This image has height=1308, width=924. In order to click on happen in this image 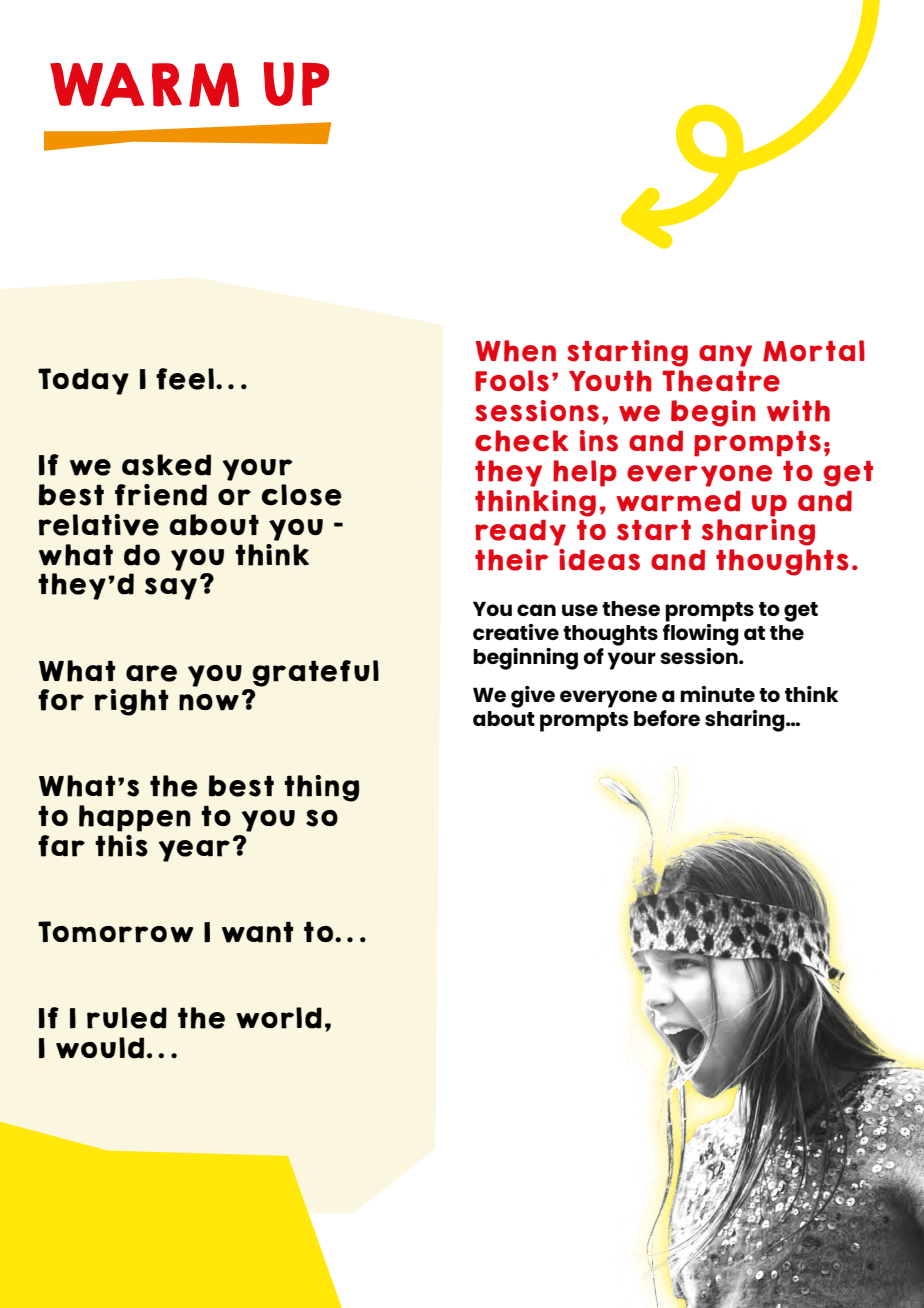, I will do `click(135, 818)`.
